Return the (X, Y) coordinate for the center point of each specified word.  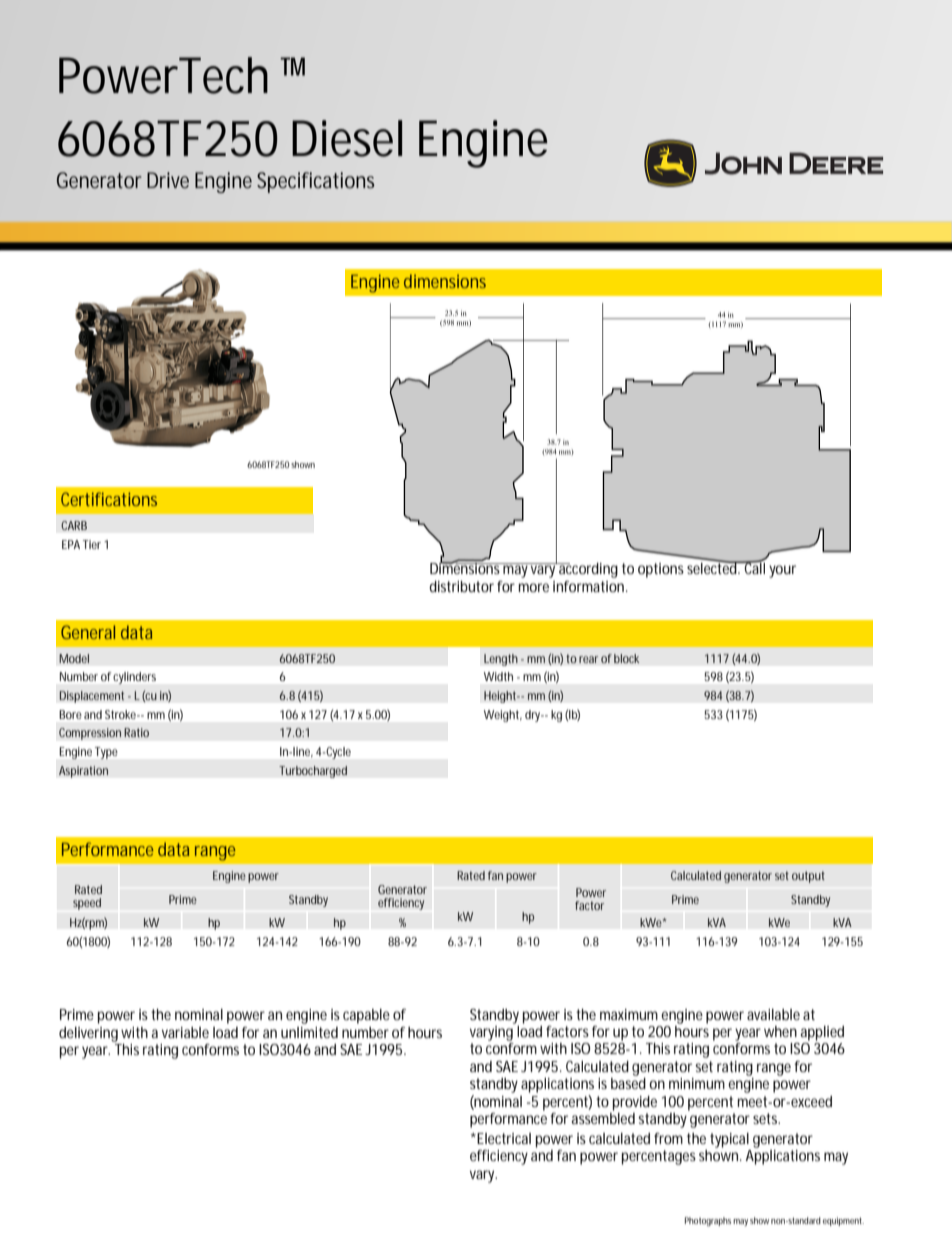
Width (498, 676)
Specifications (316, 182)
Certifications (109, 499)
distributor (461, 586)
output (808, 877)
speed (87, 904)
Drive (168, 180)
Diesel (347, 138)
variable (185, 1032)
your (782, 571)
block (626, 658)
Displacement (92, 697)
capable (366, 1016)
